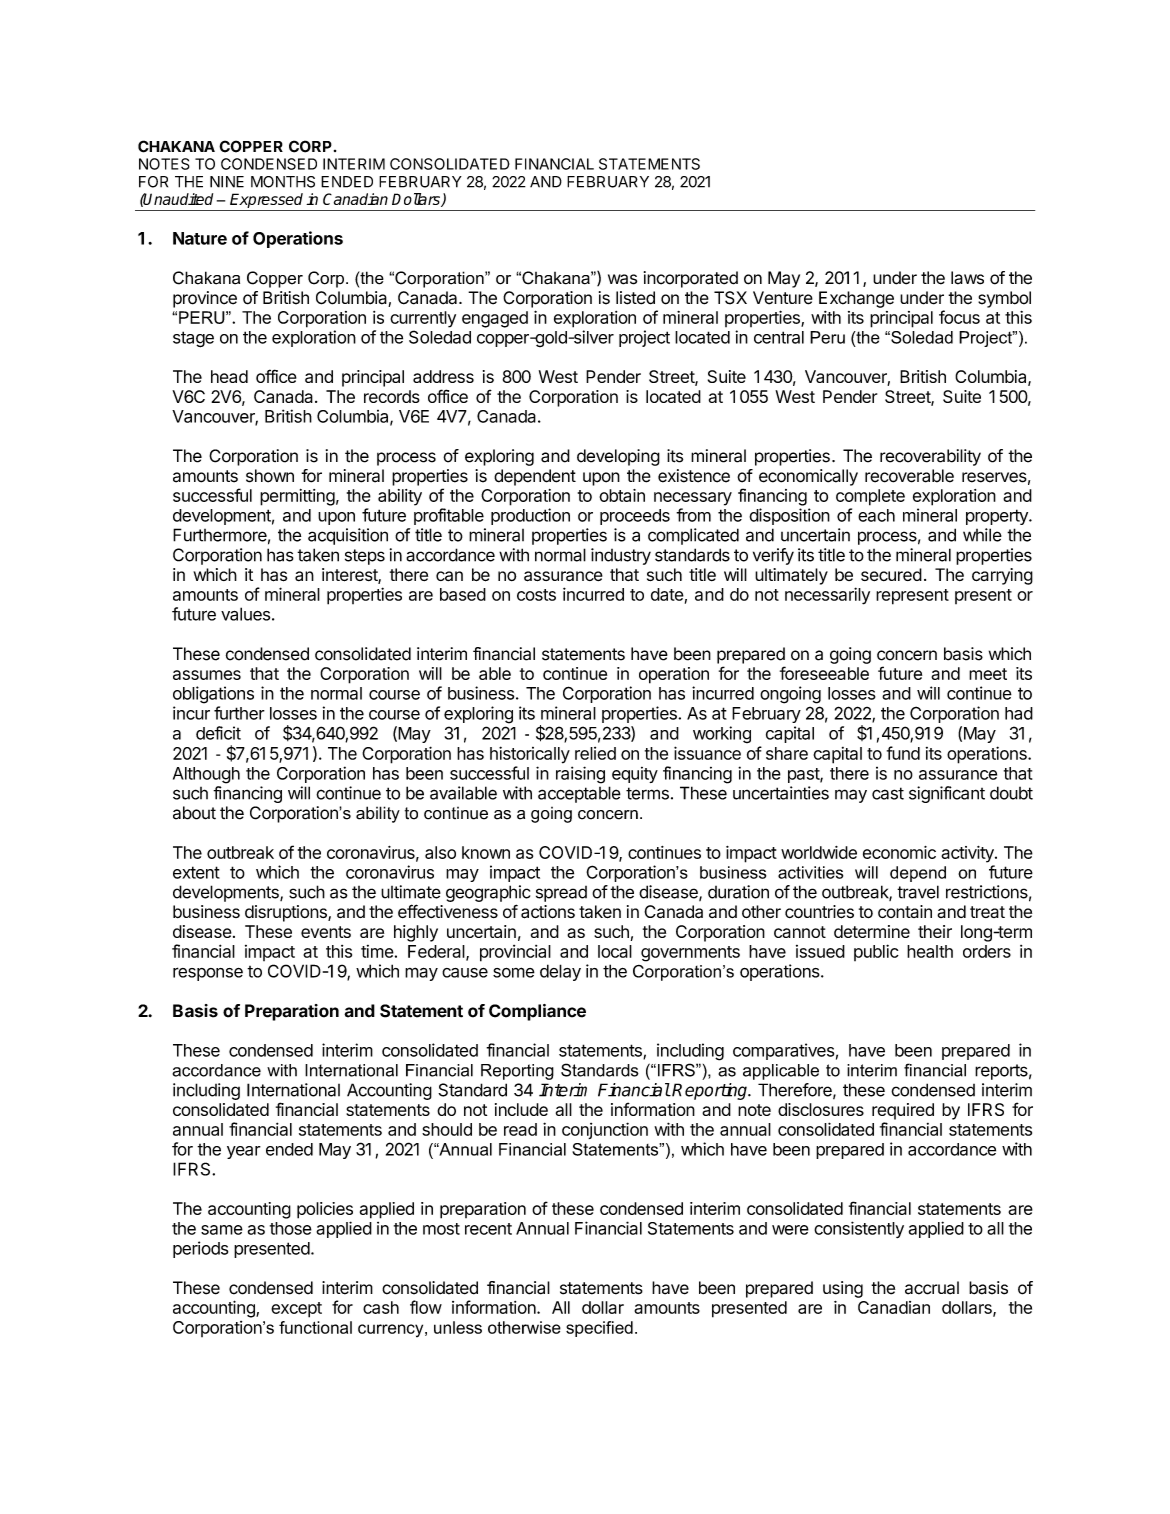 This image has width=1170, height=1514. I want to click on relied, so click(595, 753).
